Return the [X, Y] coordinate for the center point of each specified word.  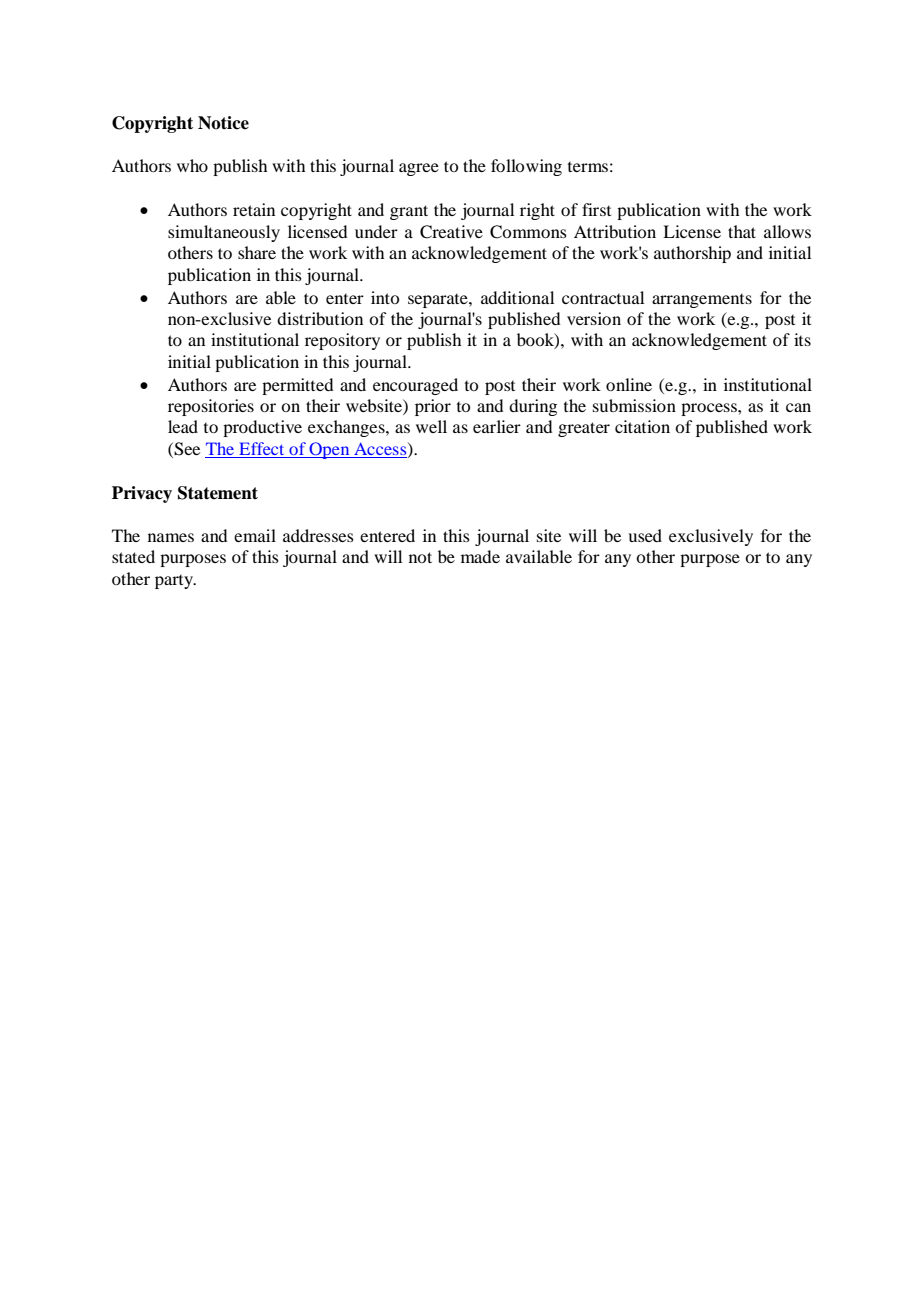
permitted [297, 386]
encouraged [415, 386]
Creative [451, 232]
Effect [262, 450]
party [175, 582]
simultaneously [224, 233]
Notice [223, 123]
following [526, 167]
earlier [497, 426]
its [802, 339]
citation [642, 426]
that [742, 231]
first [596, 209]
